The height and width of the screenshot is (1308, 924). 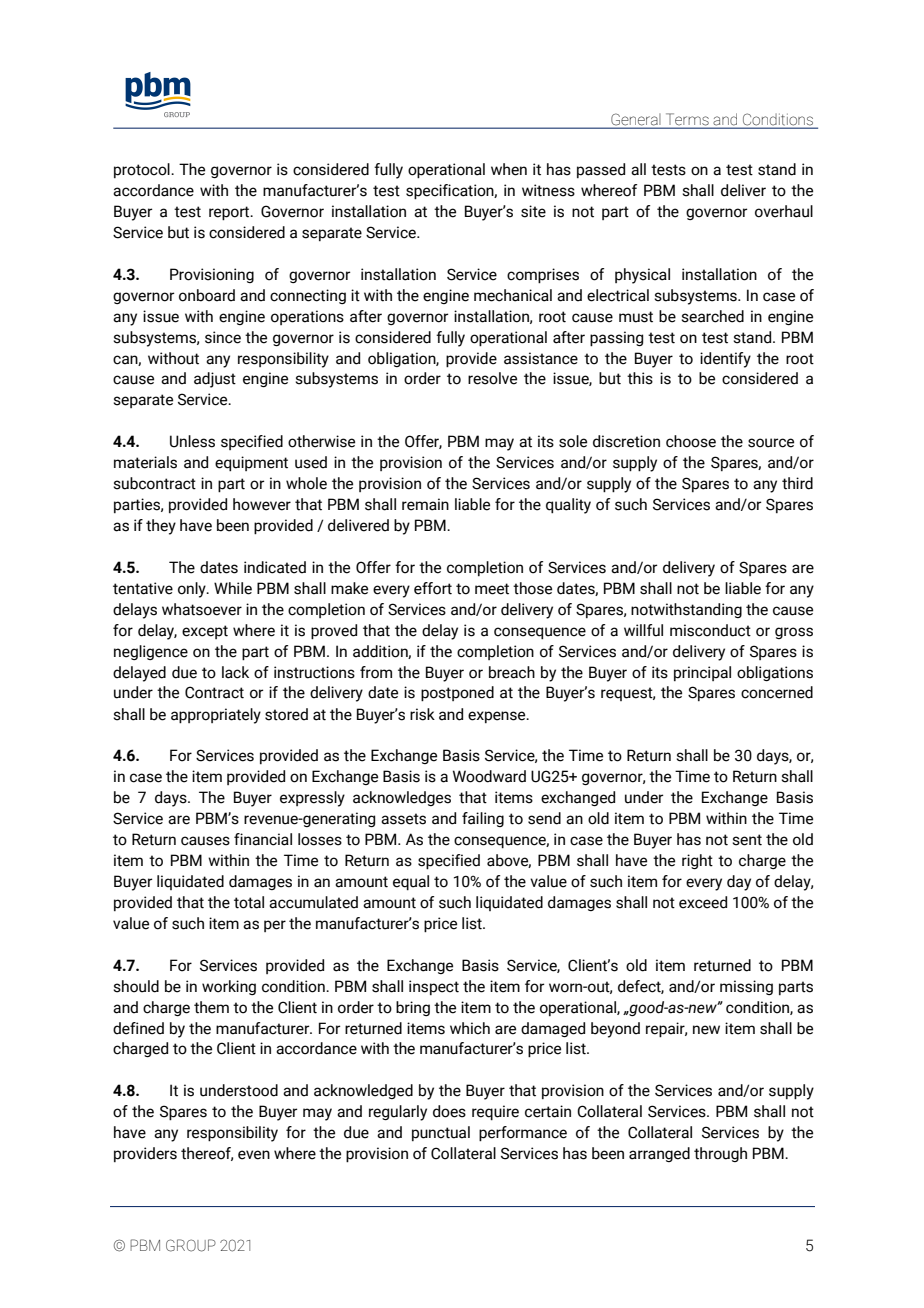 I want to click on right, so click(x=697, y=861).
